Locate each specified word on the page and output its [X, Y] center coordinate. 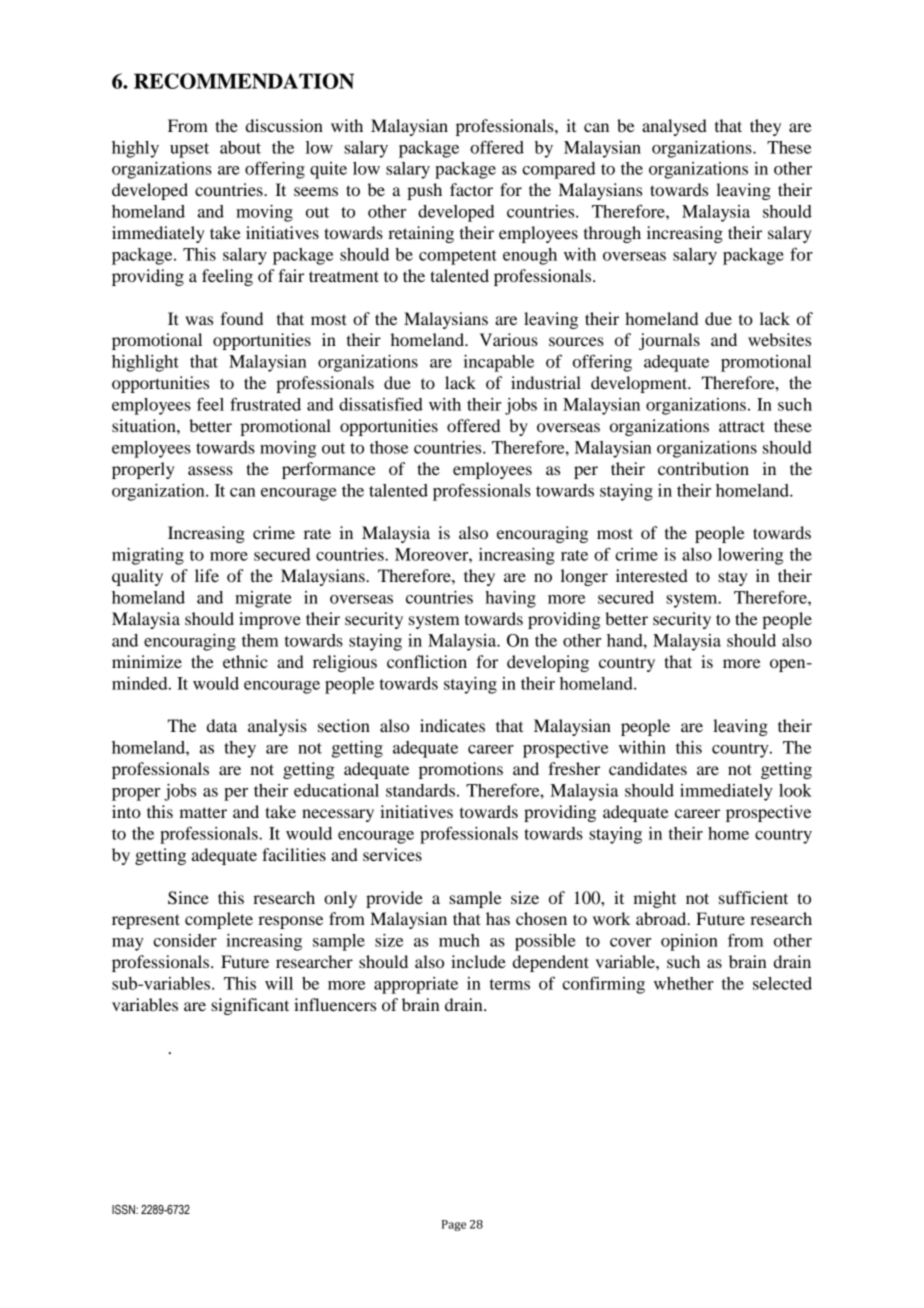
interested [652, 575]
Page [454, 1225]
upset [189, 150]
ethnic [245, 661]
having [510, 599]
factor [471, 189]
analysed [674, 127]
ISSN [124, 1209]
